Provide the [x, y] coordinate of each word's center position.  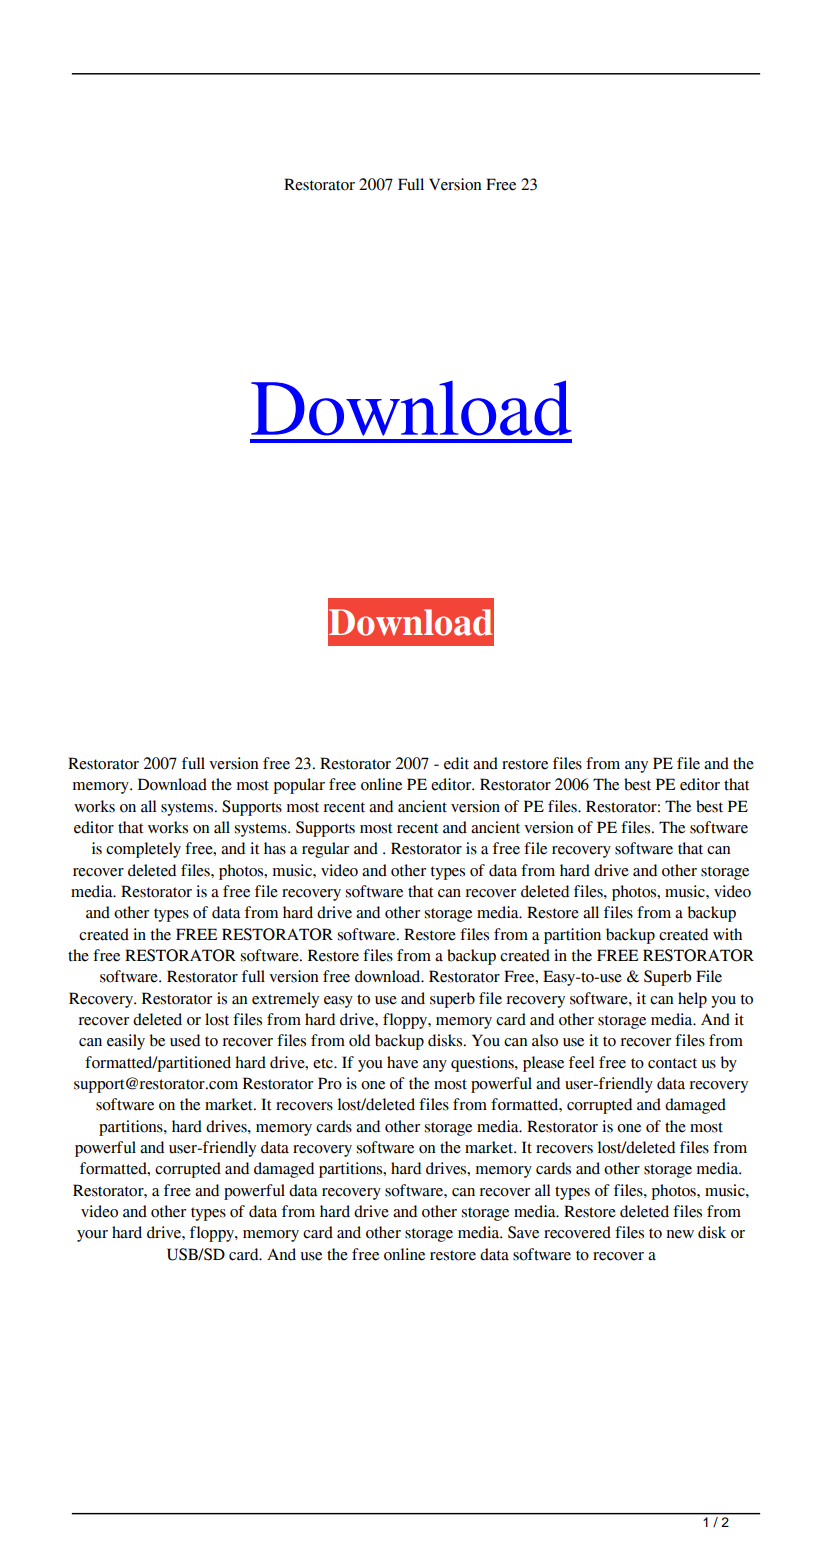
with [727, 934]
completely [143, 850]
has [275, 848]
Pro [330, 1083]
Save [523, 1232]
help [692, 1000]
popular [299, 786]
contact [672, 1063]
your [92, 1236]
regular [325, 850]
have [402, 1062]
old [359, 1040]
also [545, 1040]
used [185, 1040]
